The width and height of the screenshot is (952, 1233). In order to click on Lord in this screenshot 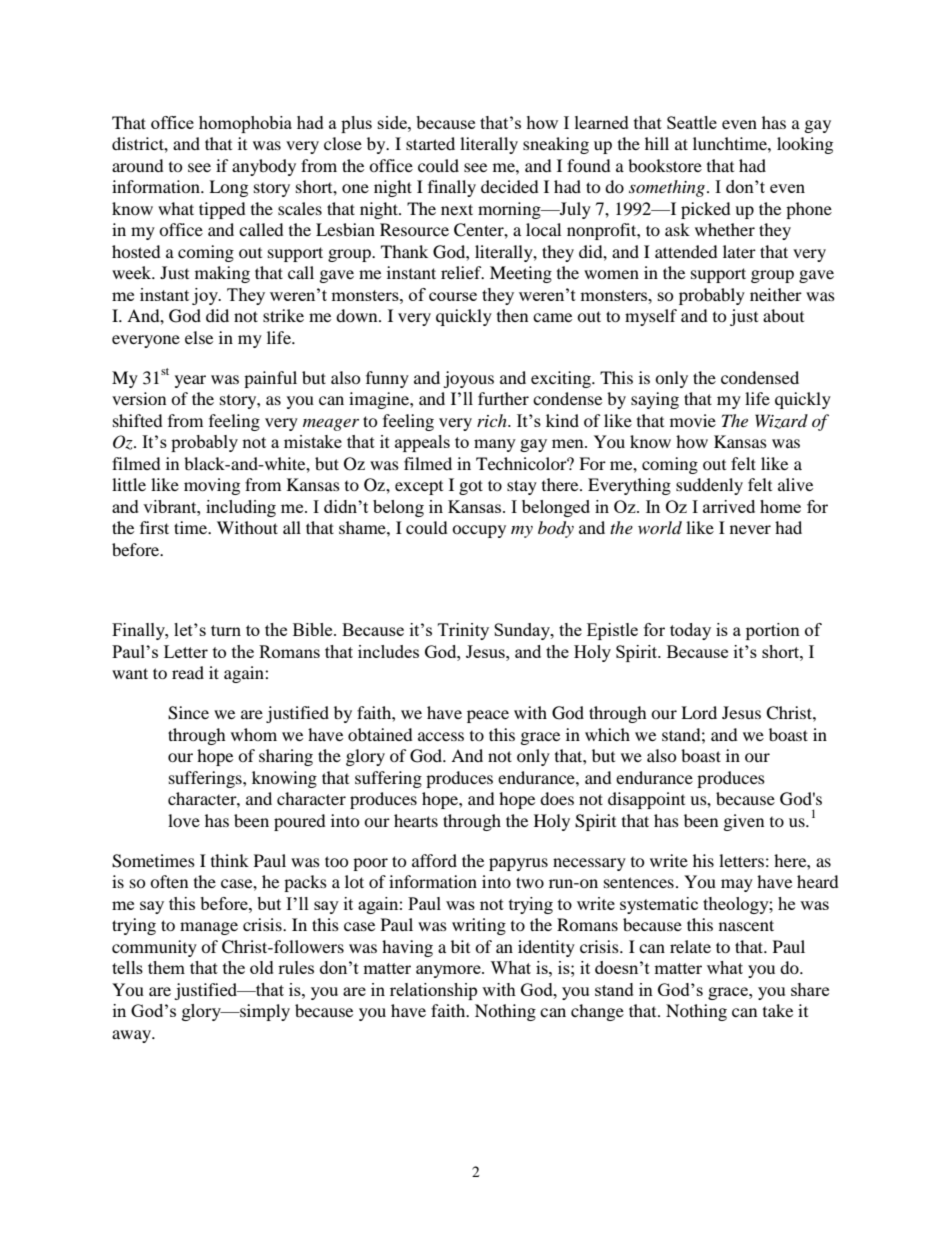, I will do `click(699, 712)`.
